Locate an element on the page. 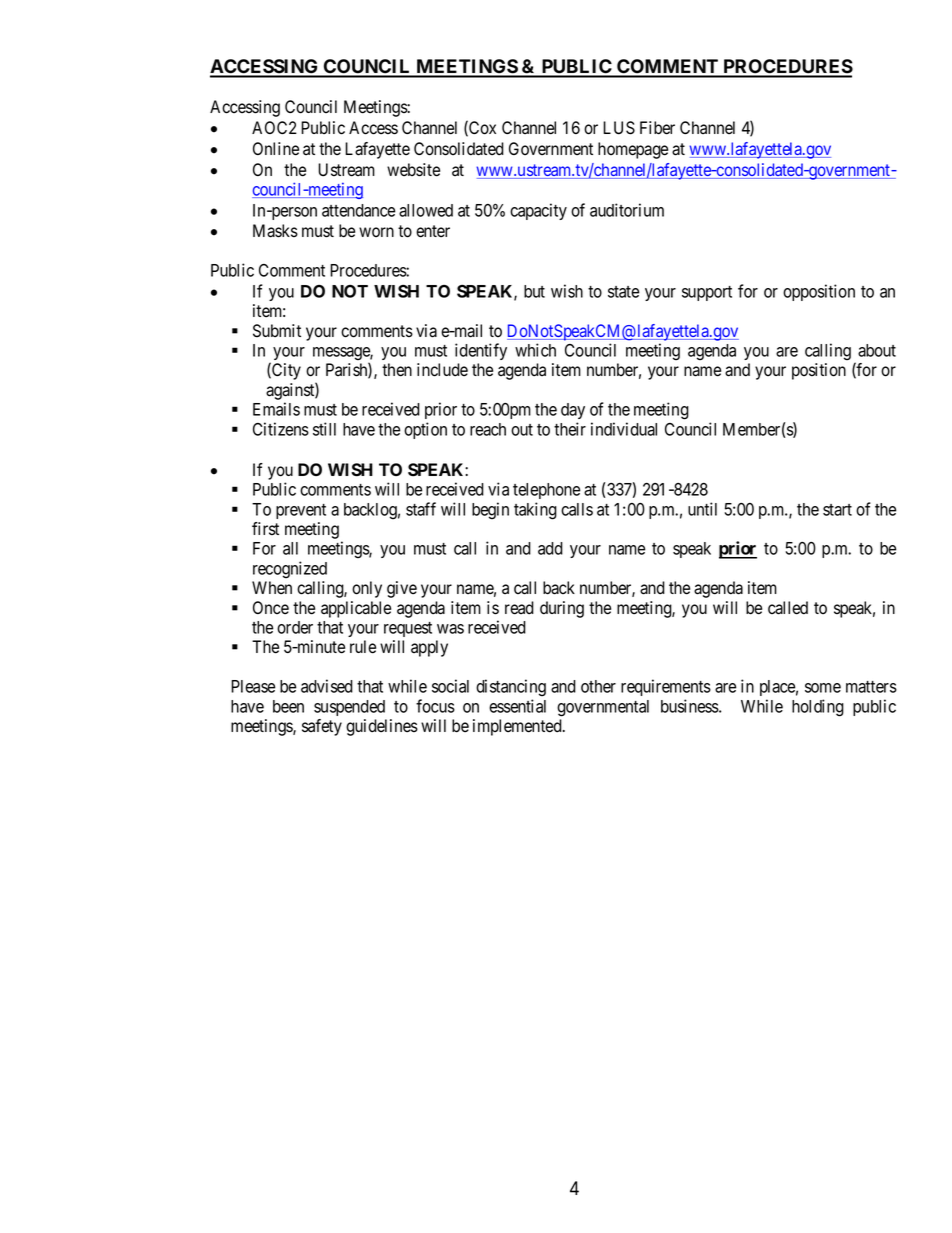 This image has width=952, height=1233. essential is located at coordinates (517, 706).
